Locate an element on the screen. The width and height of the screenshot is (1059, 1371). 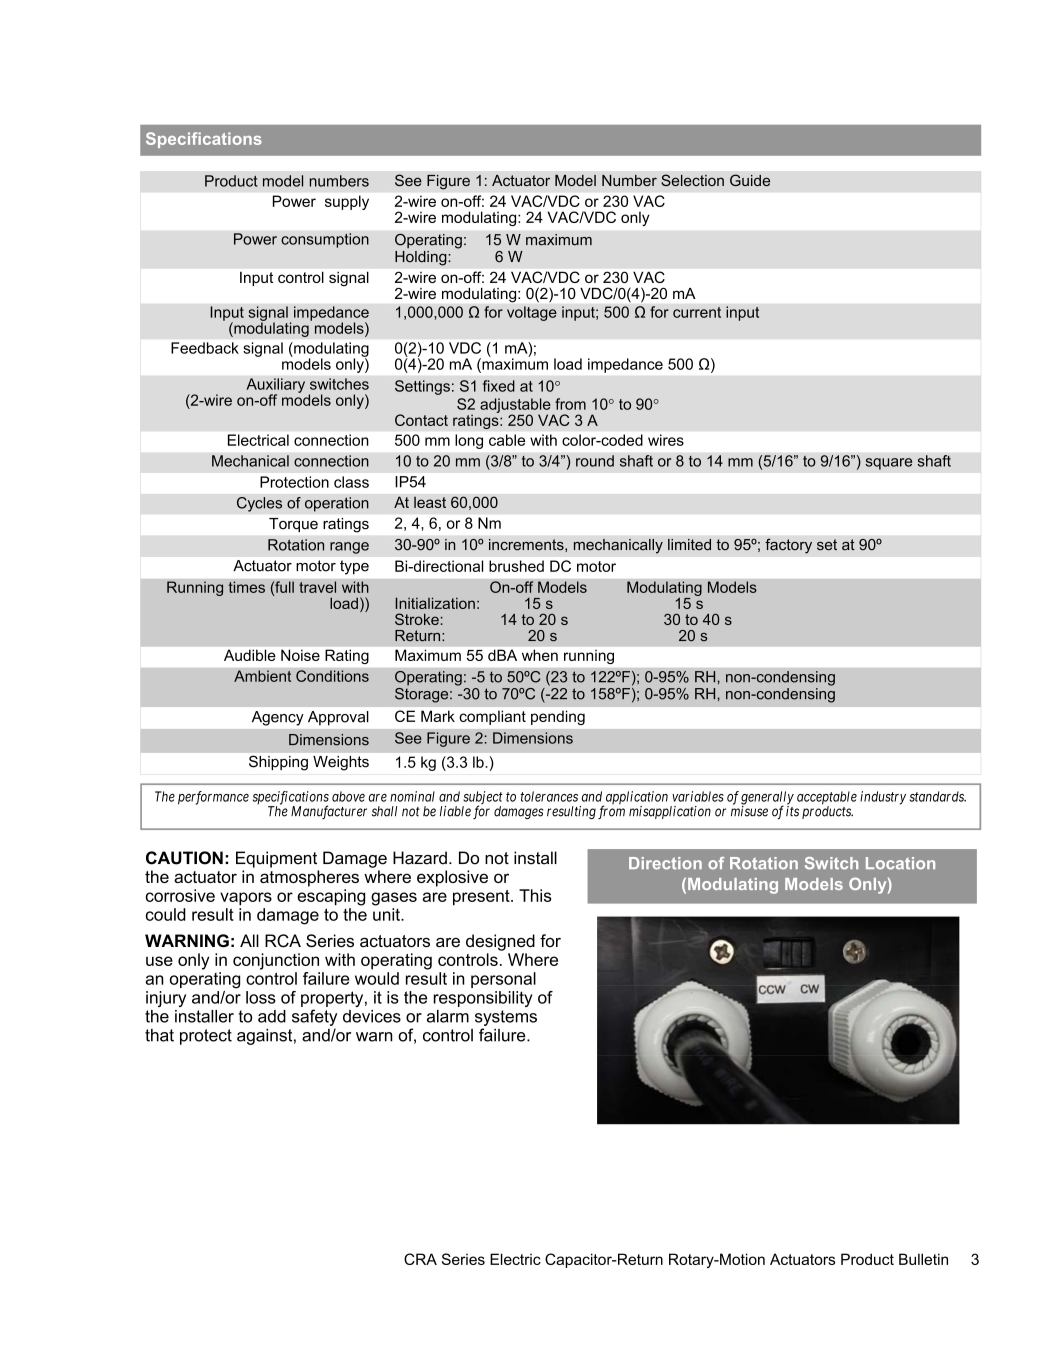
pending is located at coordinates (558, 718).
